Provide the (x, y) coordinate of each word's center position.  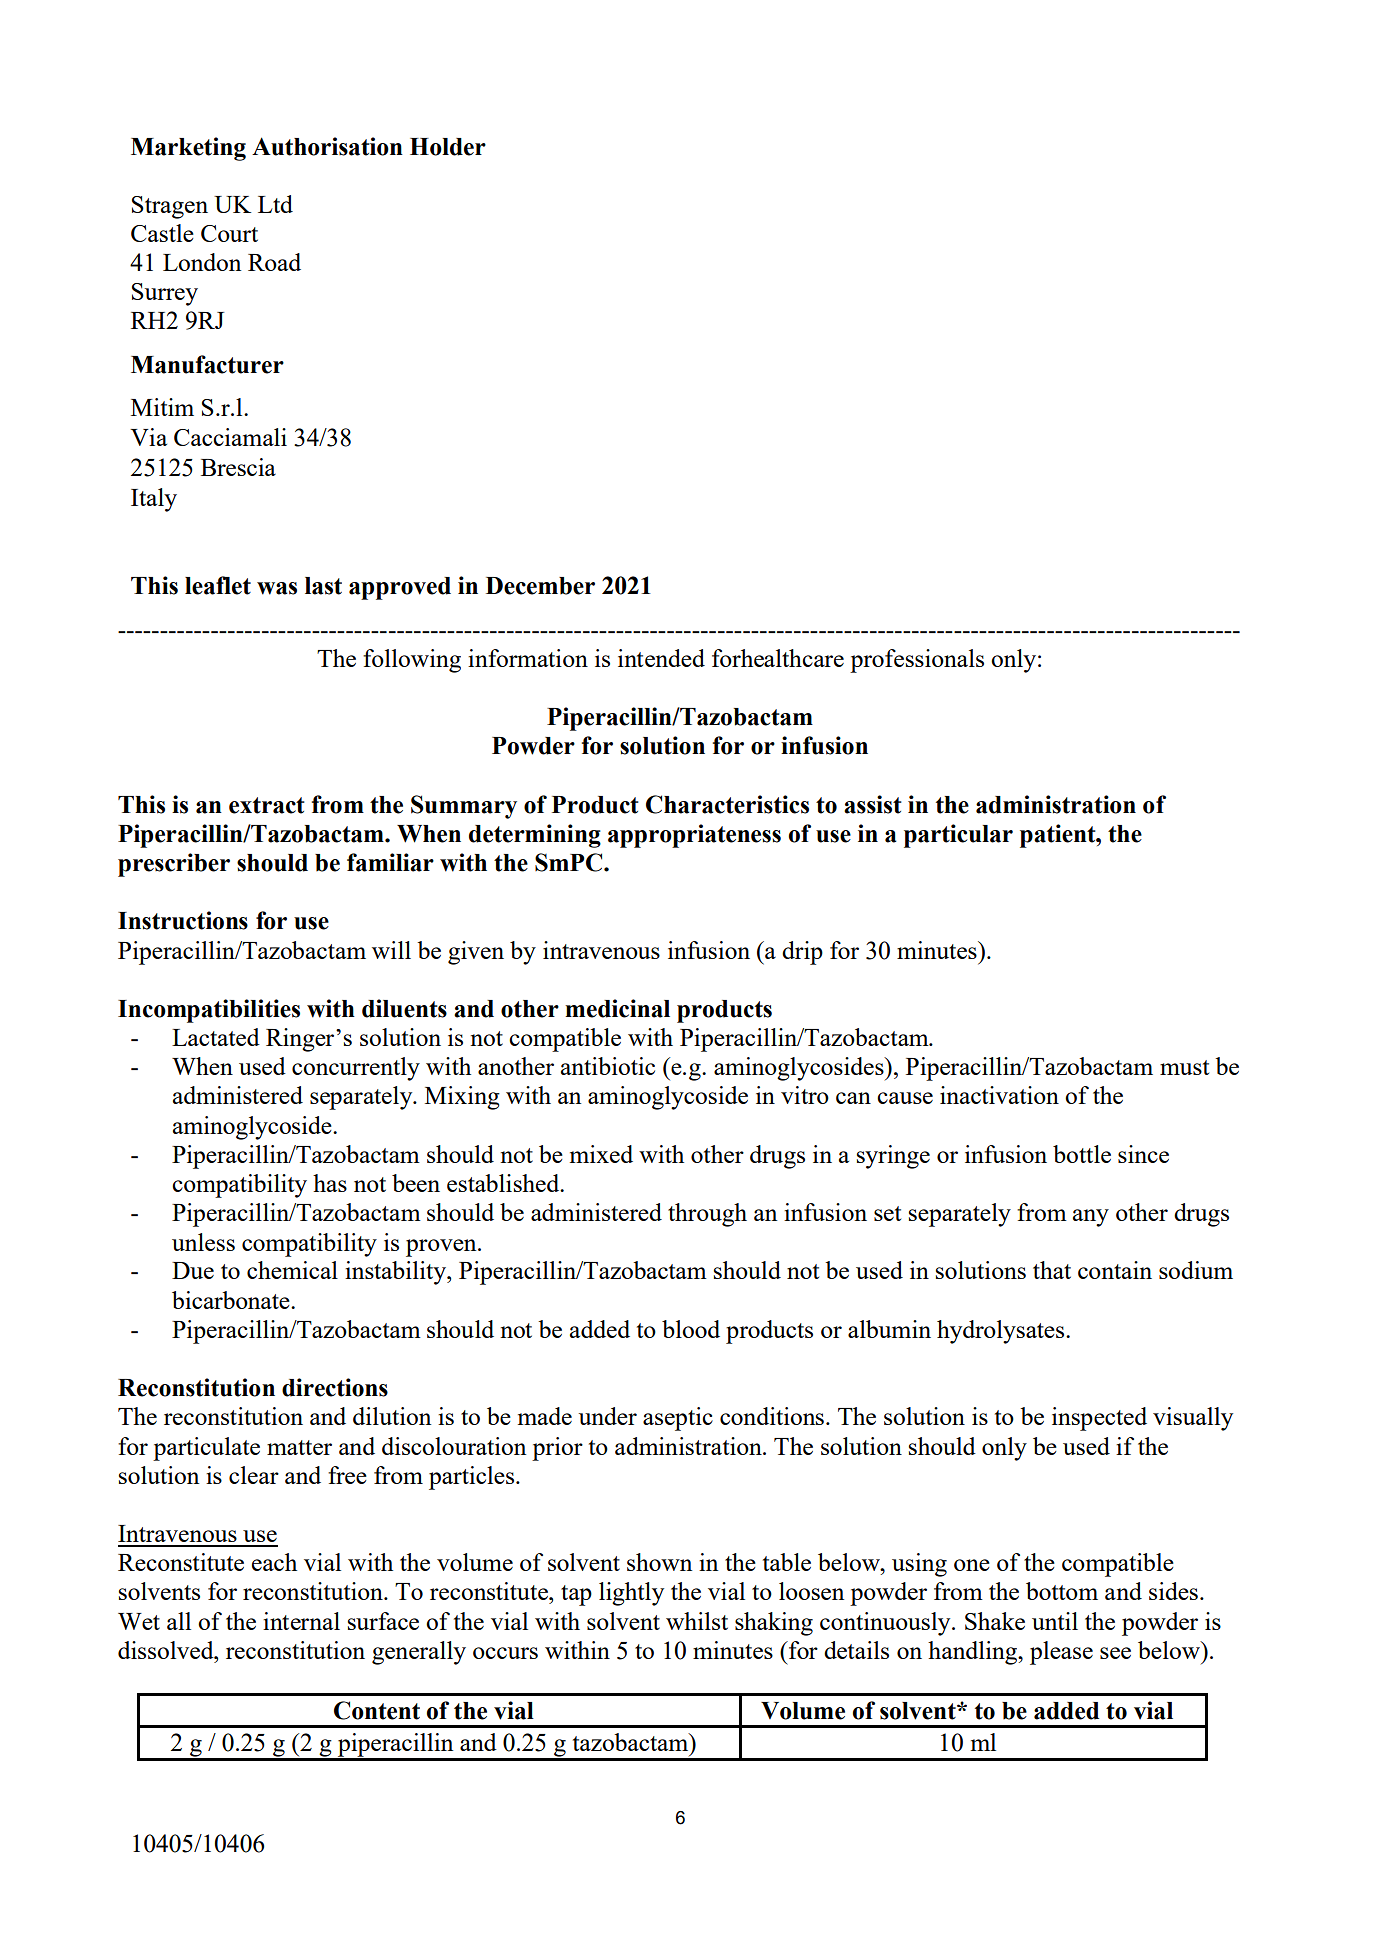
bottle (1082, 1154)
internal (301, 1621)
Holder (448, 147)
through (707, 1215)
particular (958, 836)
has (330, 1183)
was (277, 588)
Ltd (275, 204)
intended (661, 658)
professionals (917, 661)
